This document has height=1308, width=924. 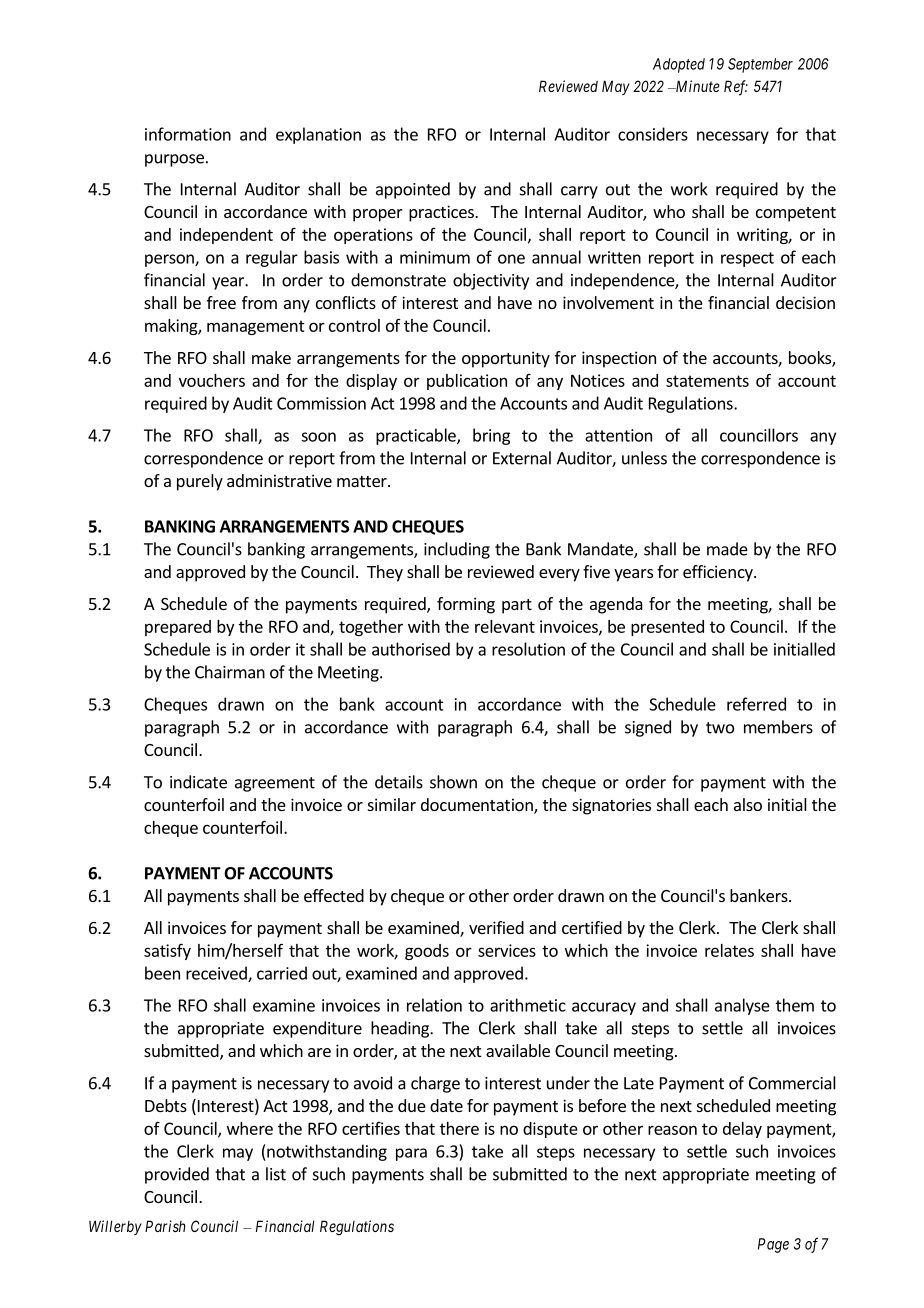 What do you see at coordinates (275, 784) in the document?
I see `agreement` at bounding box center [275, 784].
